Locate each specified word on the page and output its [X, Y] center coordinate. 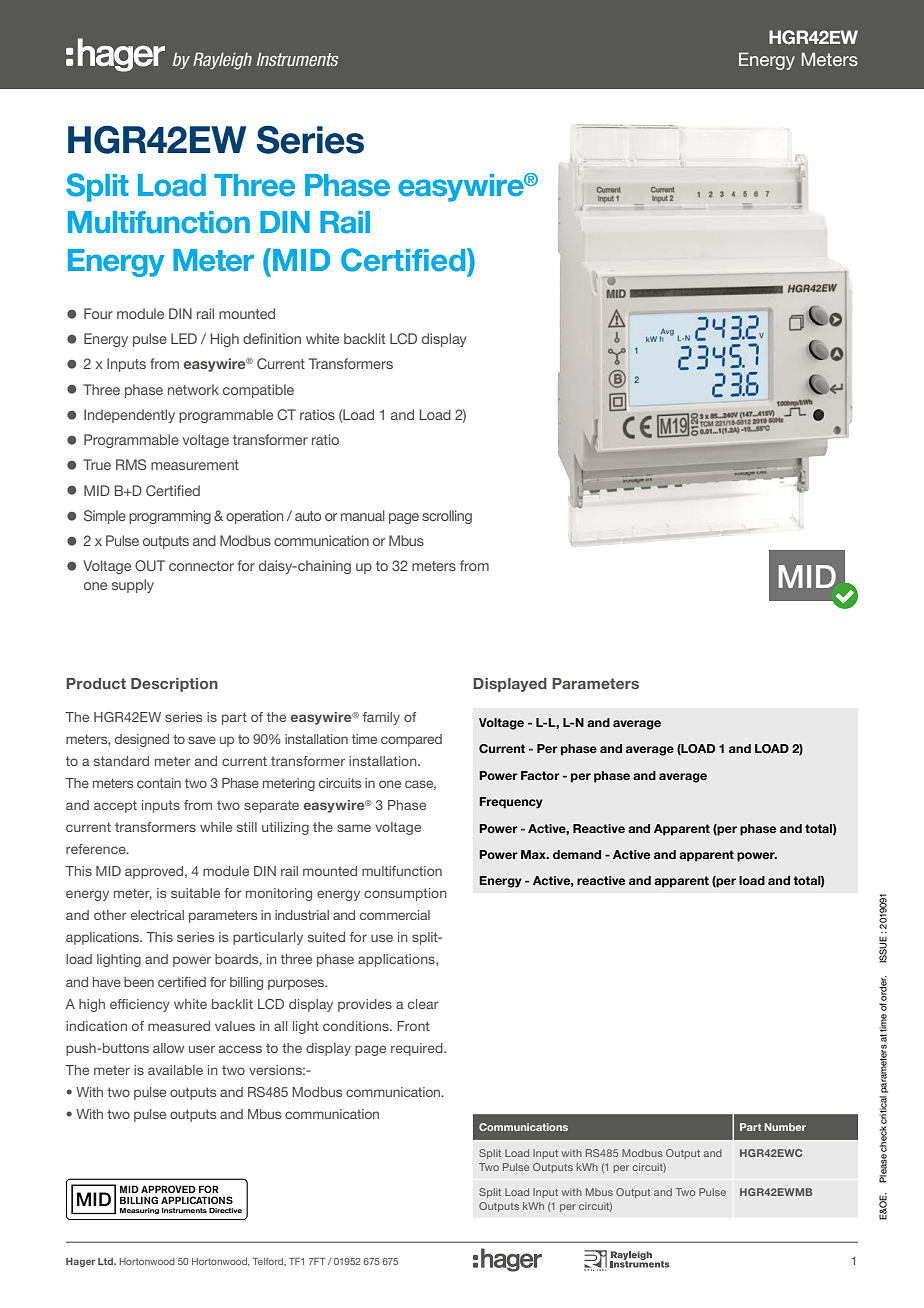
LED [184, 338]
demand [577, 854]
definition [272, 338]
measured [179, 1026]
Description [174, 685]
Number [785, 1127]
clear [423, 1004]
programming [170, 517]
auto [308, 516]
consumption [405, 894]
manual [363, 515]
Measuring [139, 1211]
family [381, 718]
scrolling [447, 517]
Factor [540, 775]
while [216, 827]
